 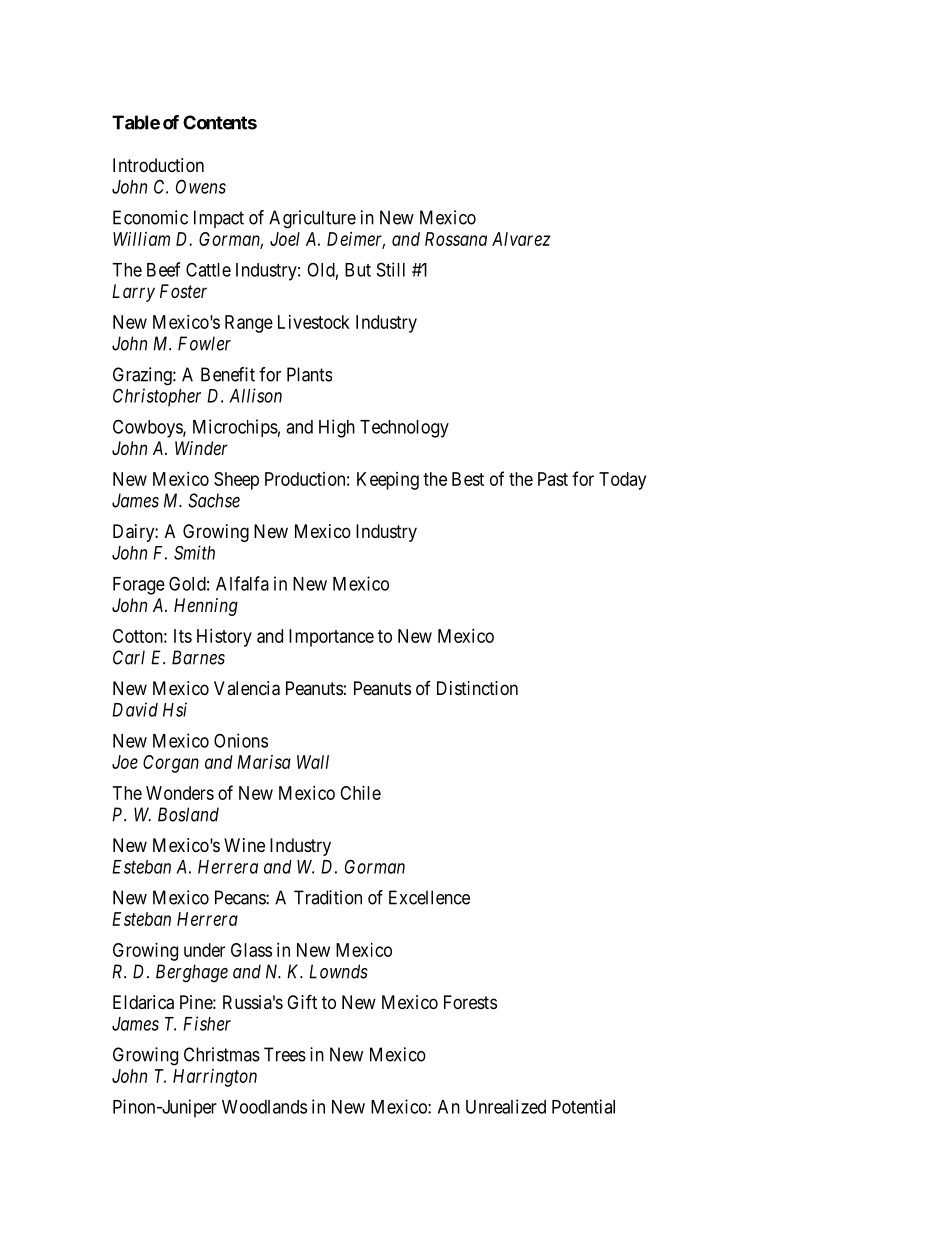 What do you see at coordinates (477, 688) in the page?
I see `Distinction` at bounding box center [477, 688].
